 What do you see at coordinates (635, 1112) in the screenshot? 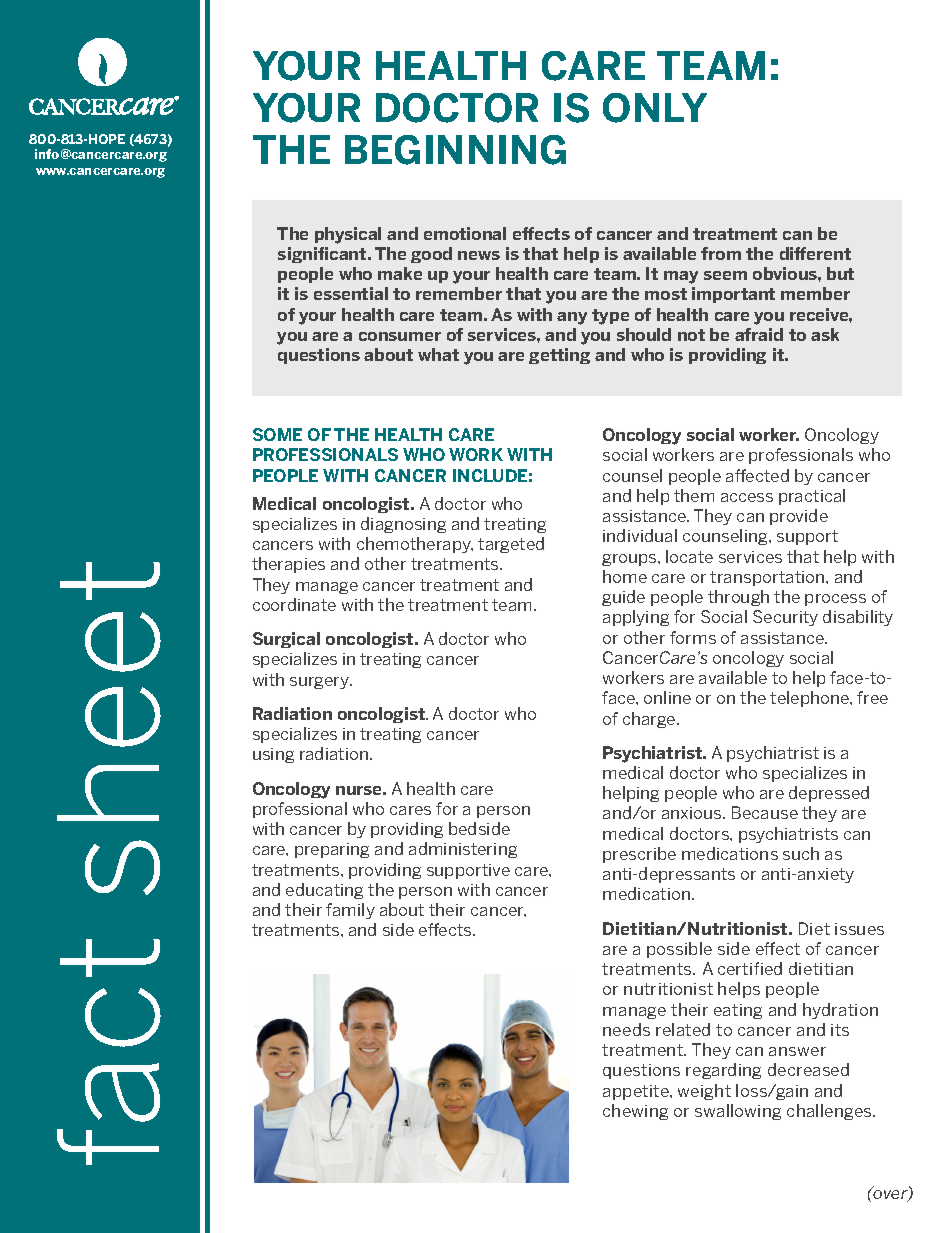
I see `chewing` at bounding box center [635, 1112].
